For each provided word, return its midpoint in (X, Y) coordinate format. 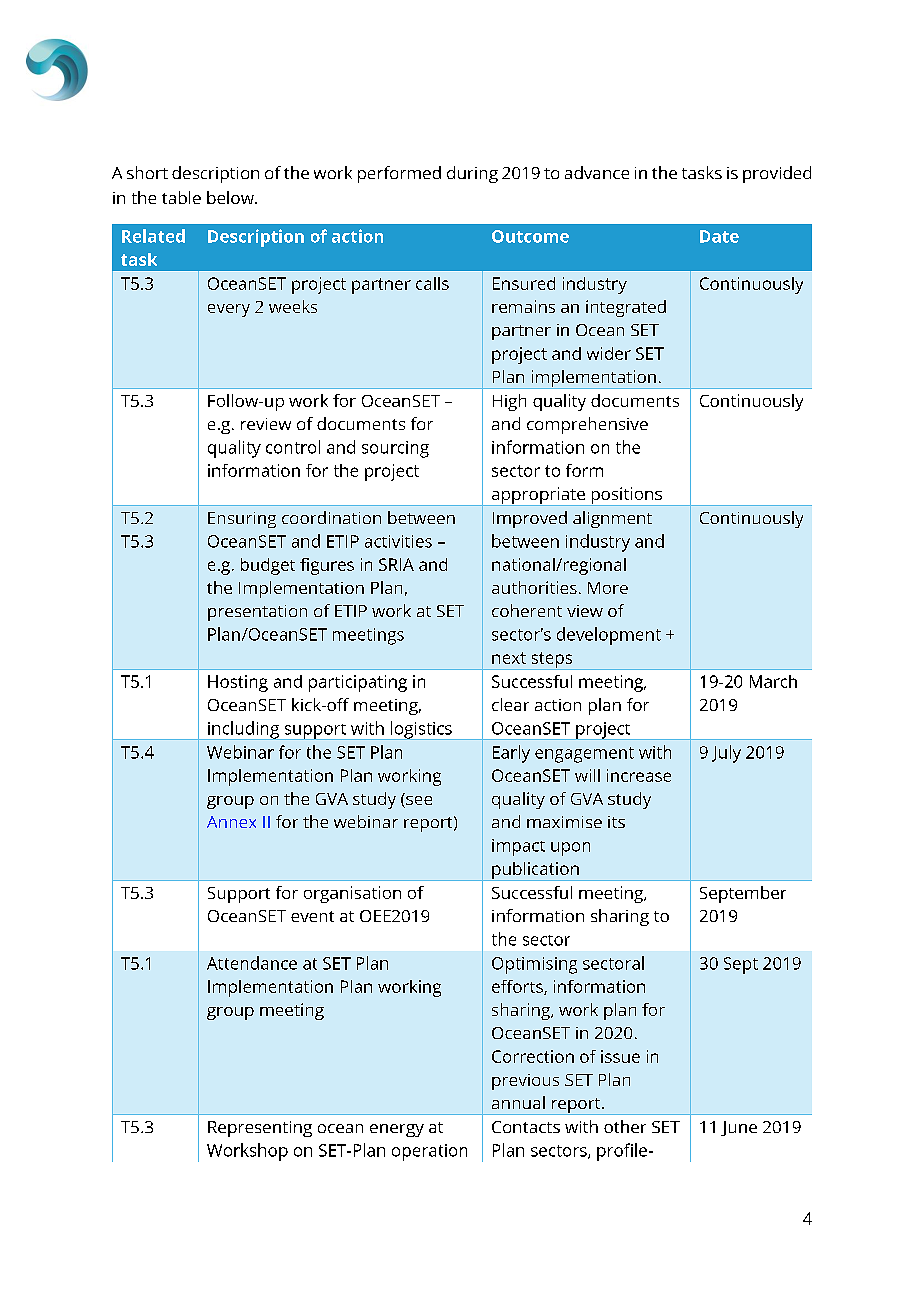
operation (429, 1152)
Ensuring (242, 520)
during (472, 174)
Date (719, 236)
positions (626, 496)
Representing (260, 1129)
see (418, 800)
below (231, 197)
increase (639, 775)
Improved (530, 519)
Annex (231, 822)
